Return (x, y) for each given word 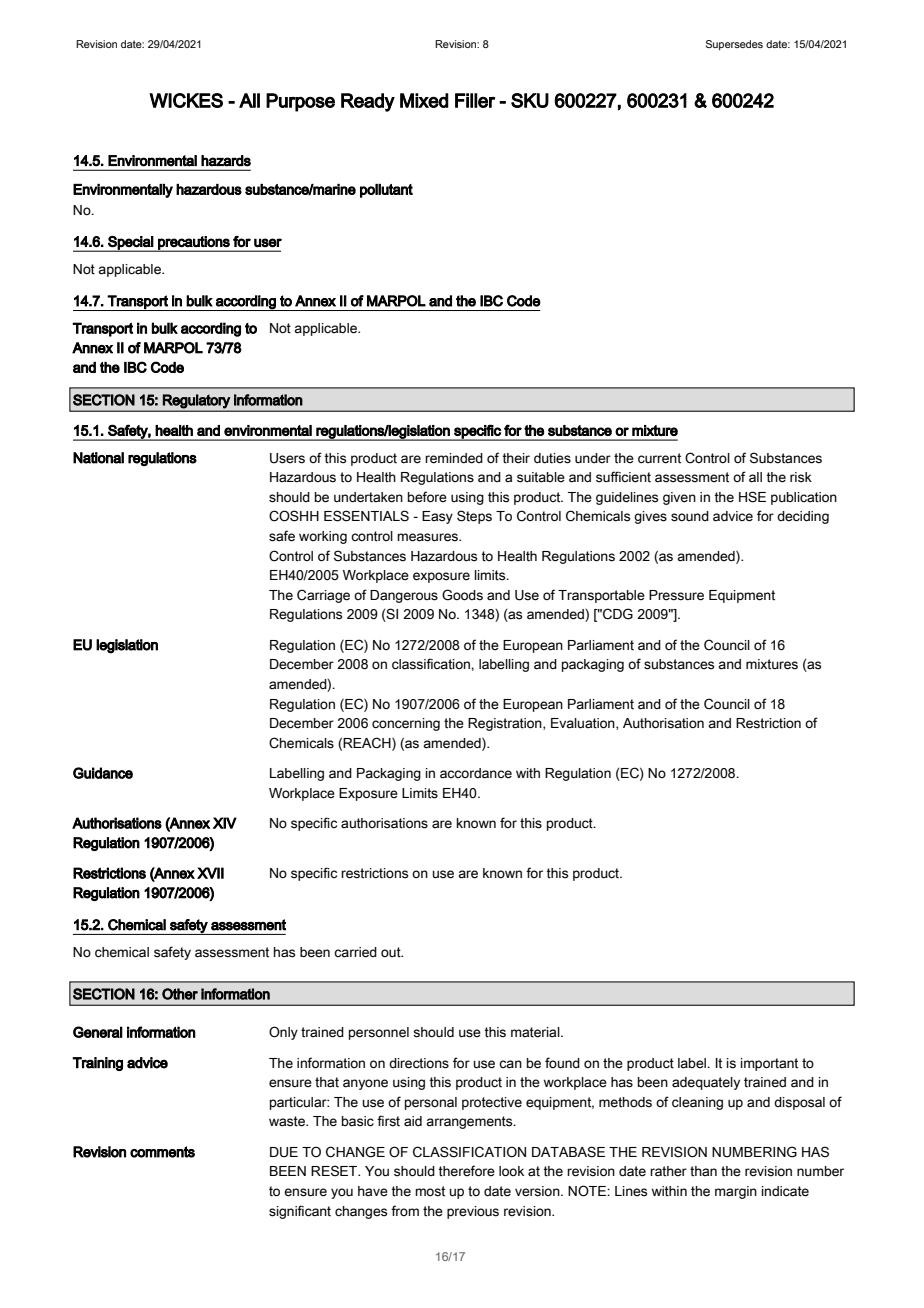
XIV (225, 823)
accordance (476, 773)
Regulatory (196, 401)
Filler (475, 100)
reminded (454, 458)
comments (162, 1152)
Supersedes (734, 45)
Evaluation (584, 724)
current (659, 458)
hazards (226, 161)
